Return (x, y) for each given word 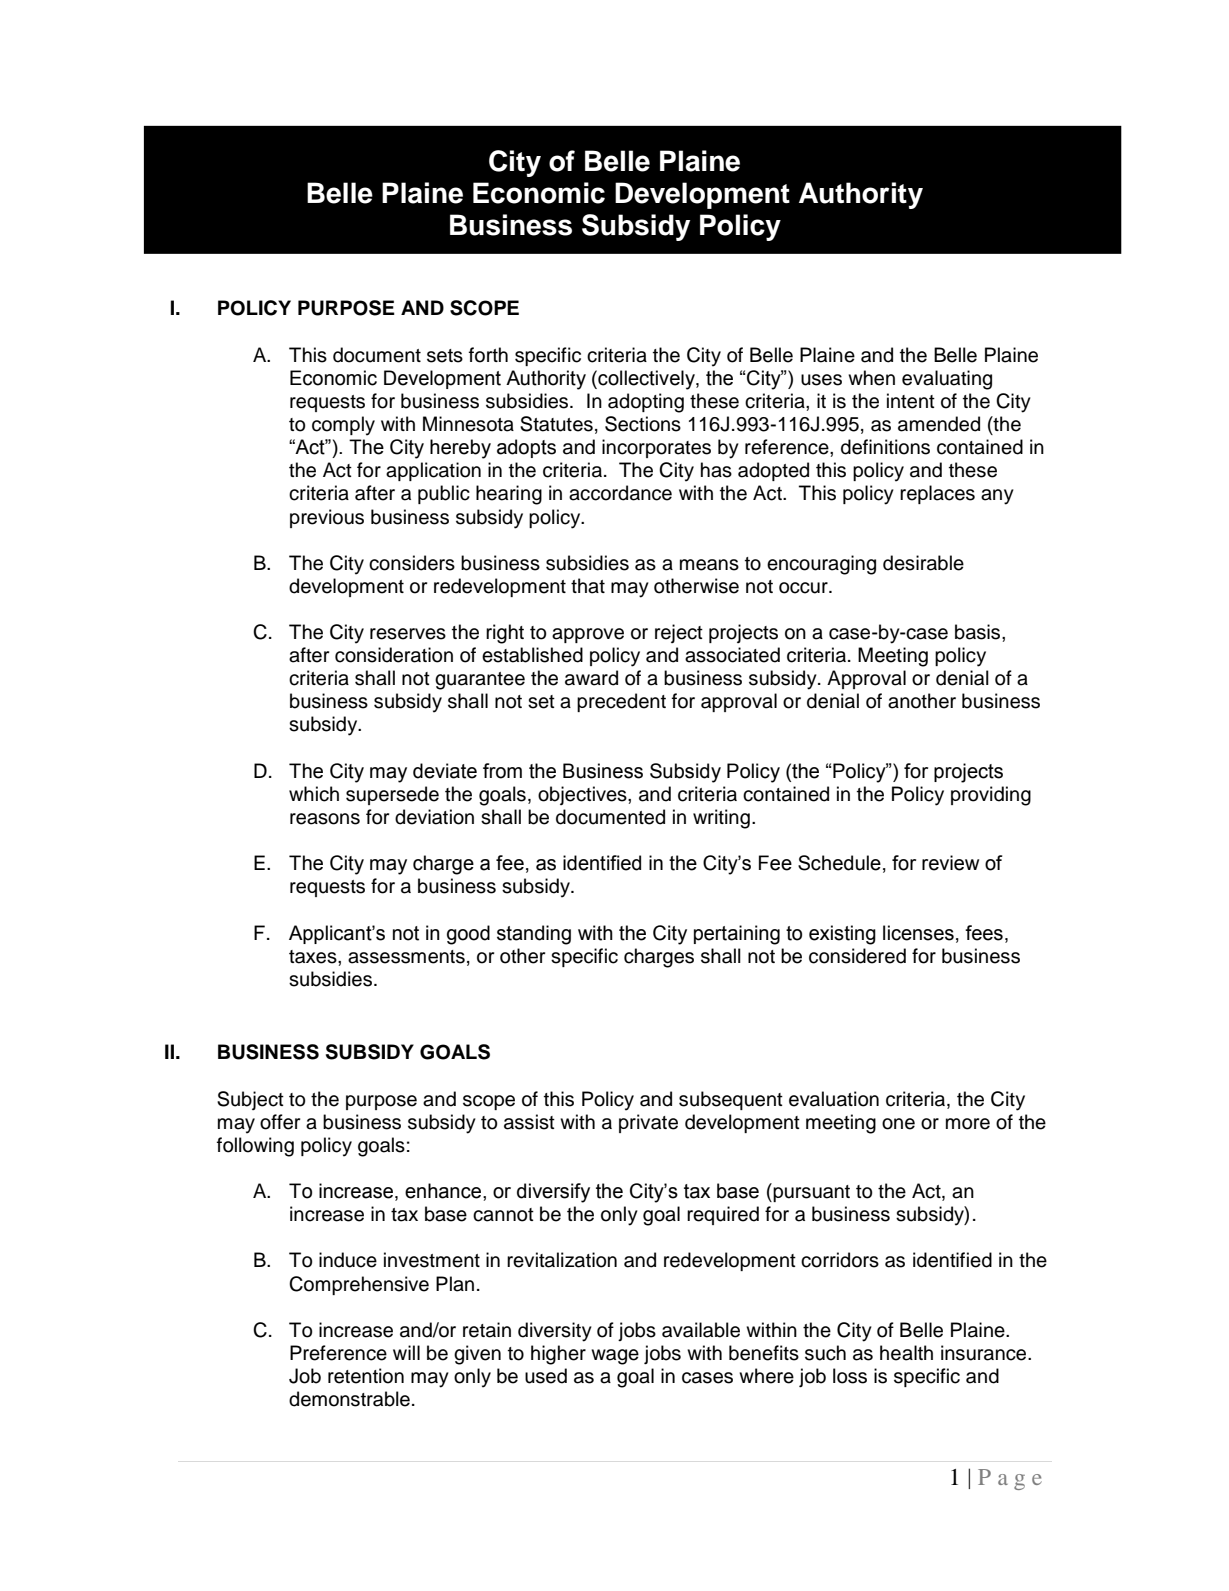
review (950, 863)
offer (280, 1122)
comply (343, 426)
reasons (325, 819)
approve (588, 635)
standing (534, 935)
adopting (646, 403)
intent (911, 401)
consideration (394, 655)
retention (366, 1376)
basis (979, 632)
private (648, 1123)
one (898, 1124)
